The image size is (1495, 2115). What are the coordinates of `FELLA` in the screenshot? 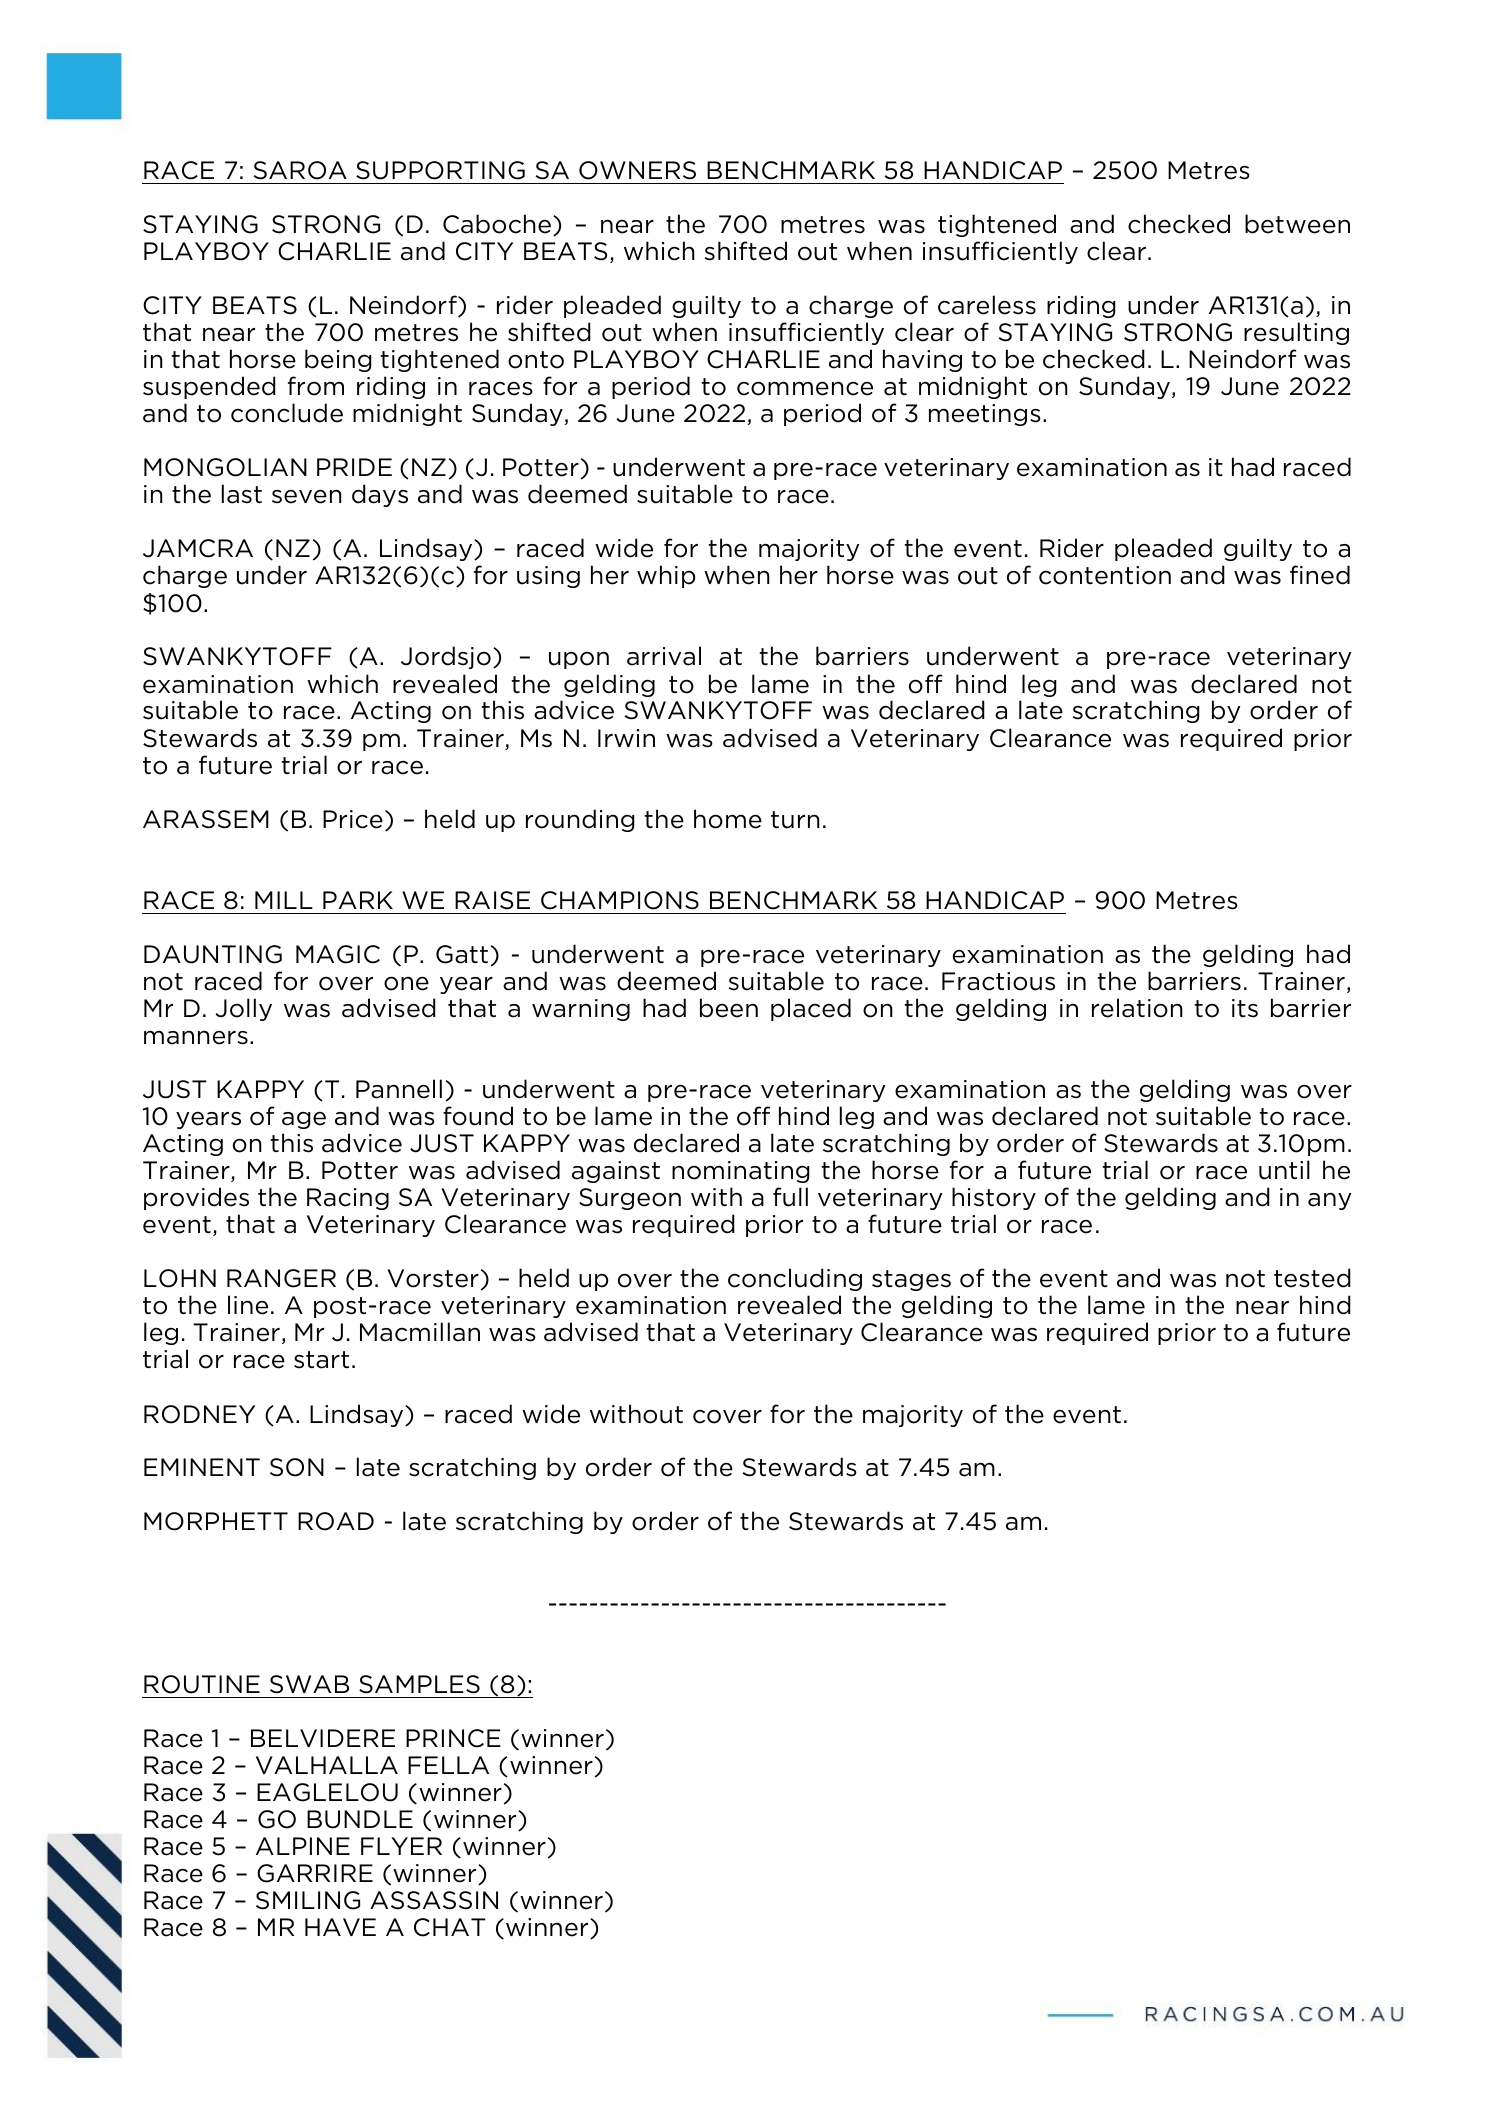 It's located at (448, 1765).
